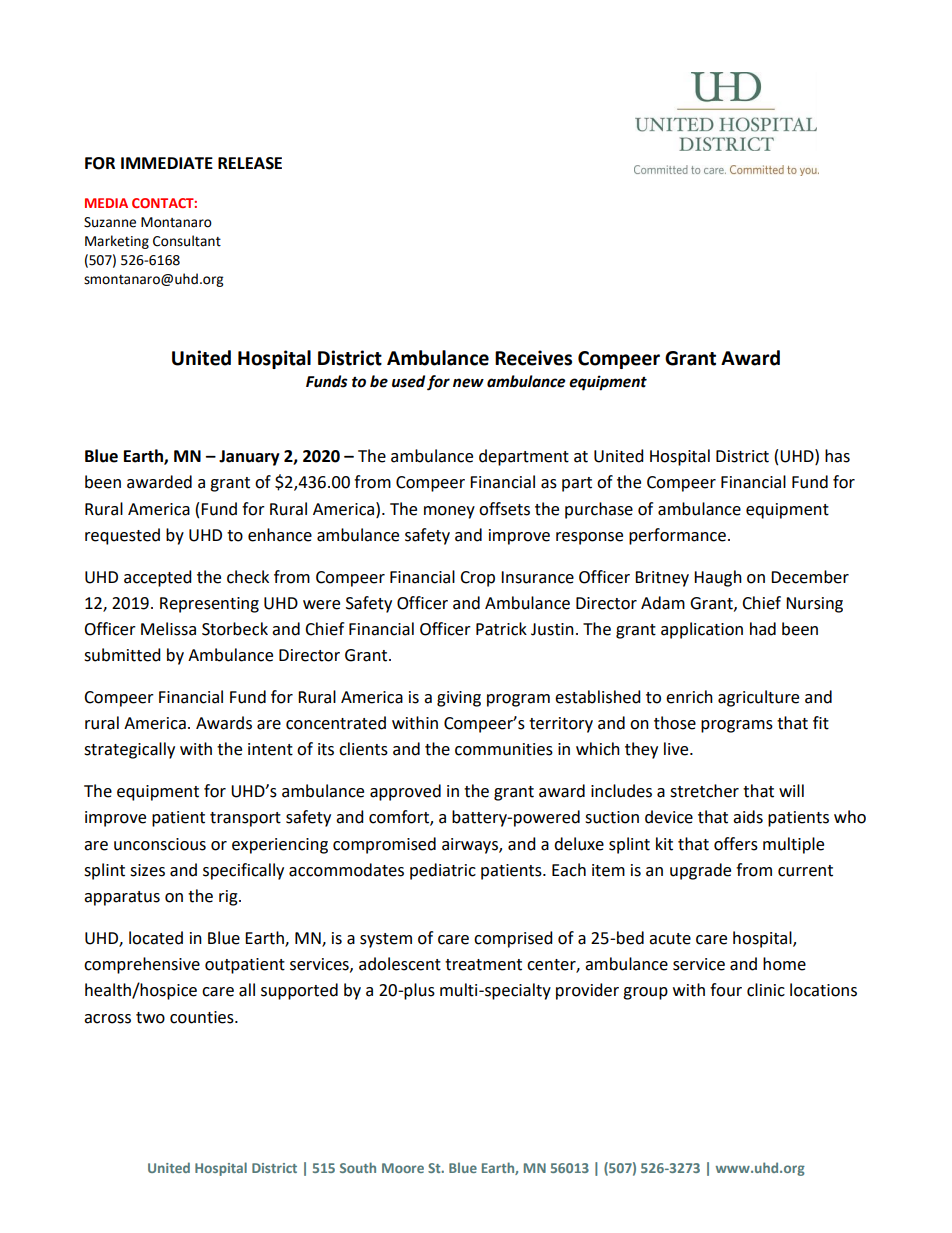 The width and height of the image is (952, 1233). What do you see at coordinates (168, 629) in the image?
I see `Melissa` at bounding box center [168, 629].
